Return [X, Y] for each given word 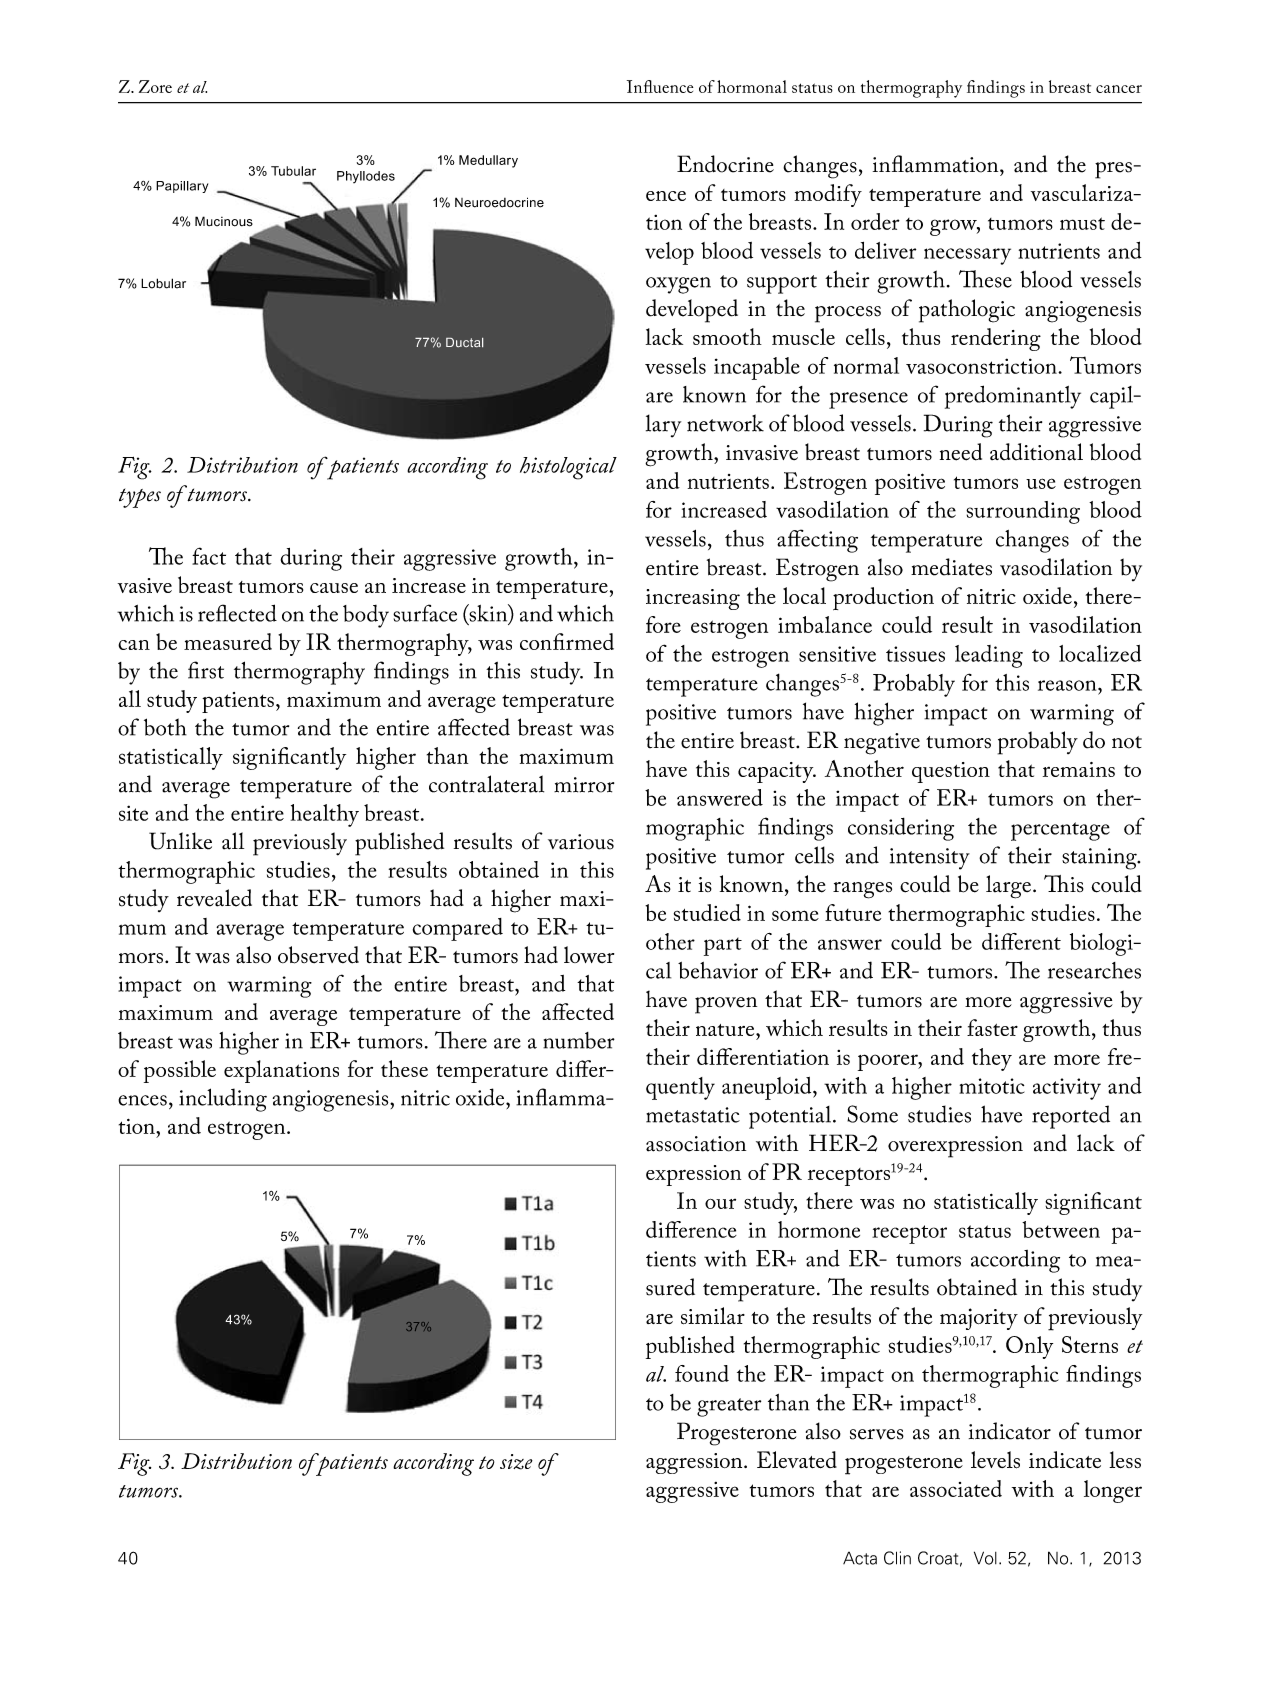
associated [956, 1488]
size [516, 1462]
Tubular [293, 171]
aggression [695, 1463]
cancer [1119, 89]
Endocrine [725, 164]
